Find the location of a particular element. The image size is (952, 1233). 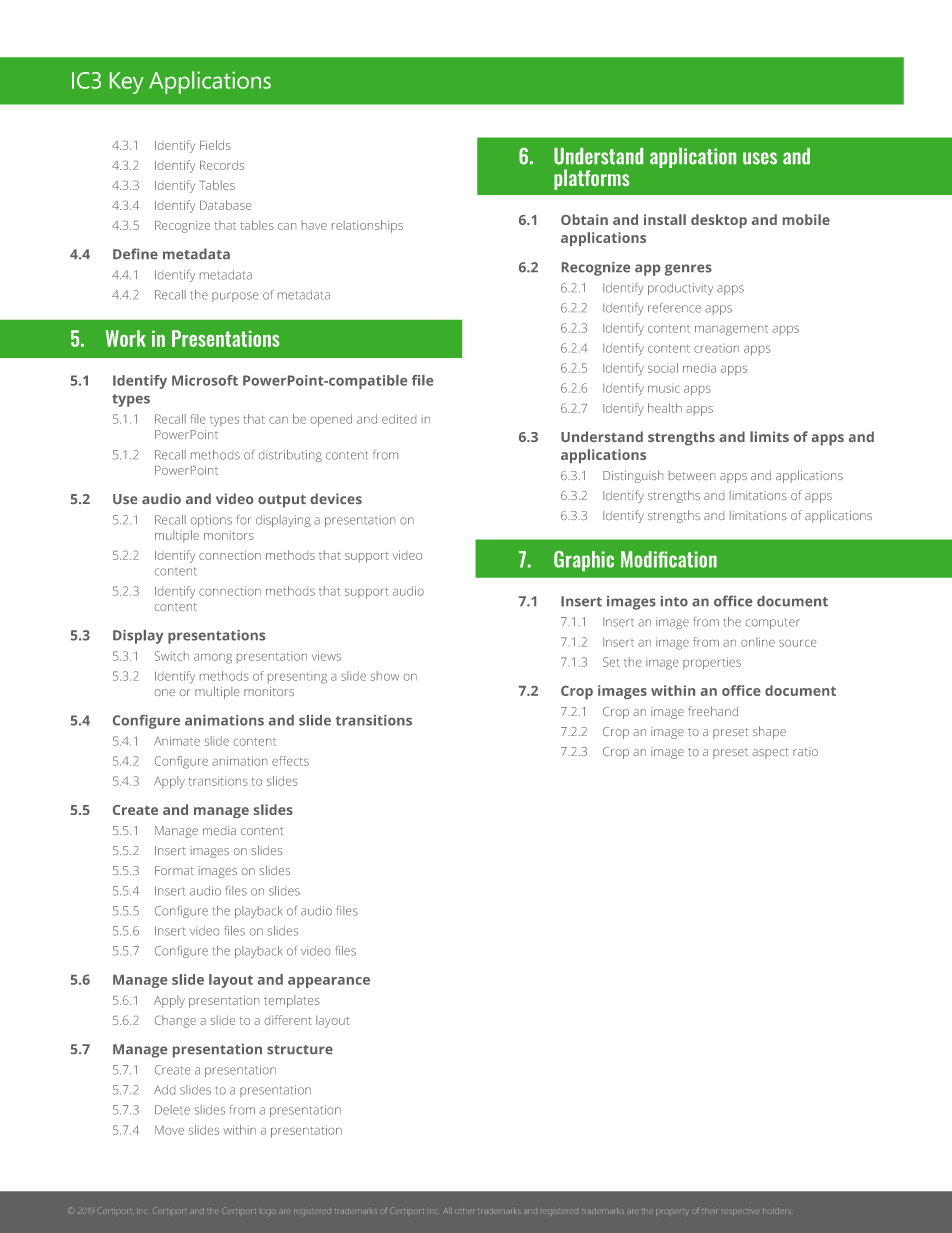

appearance is located at coordinates (329, 982).
